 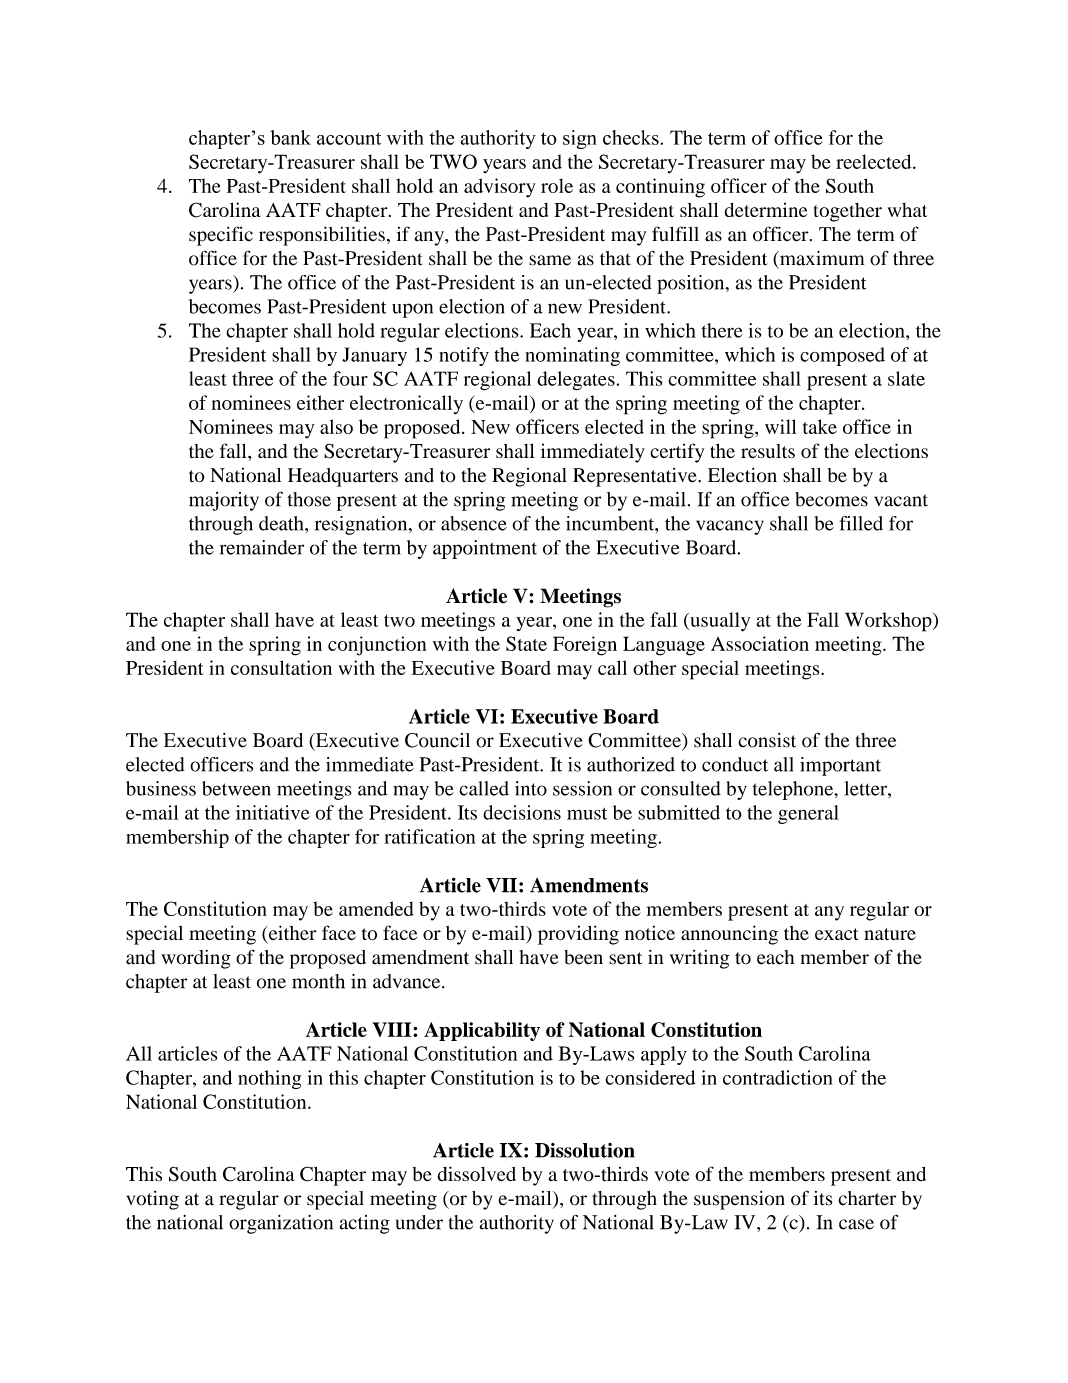 I want to click on charter, so click(x=867, y=1198).
